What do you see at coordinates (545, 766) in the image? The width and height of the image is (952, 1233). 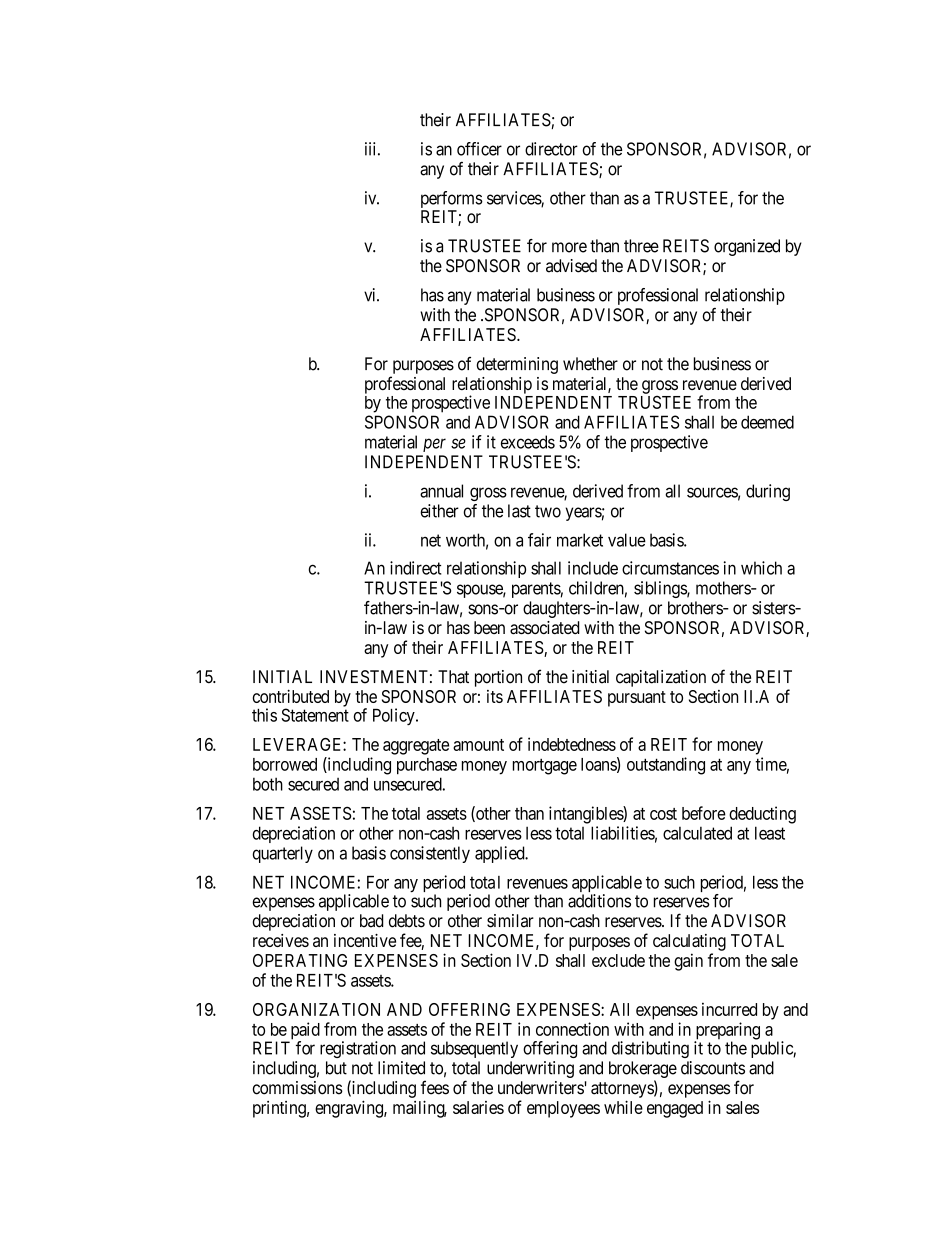 I see `mortgage` at bounding box center [545, 766].
